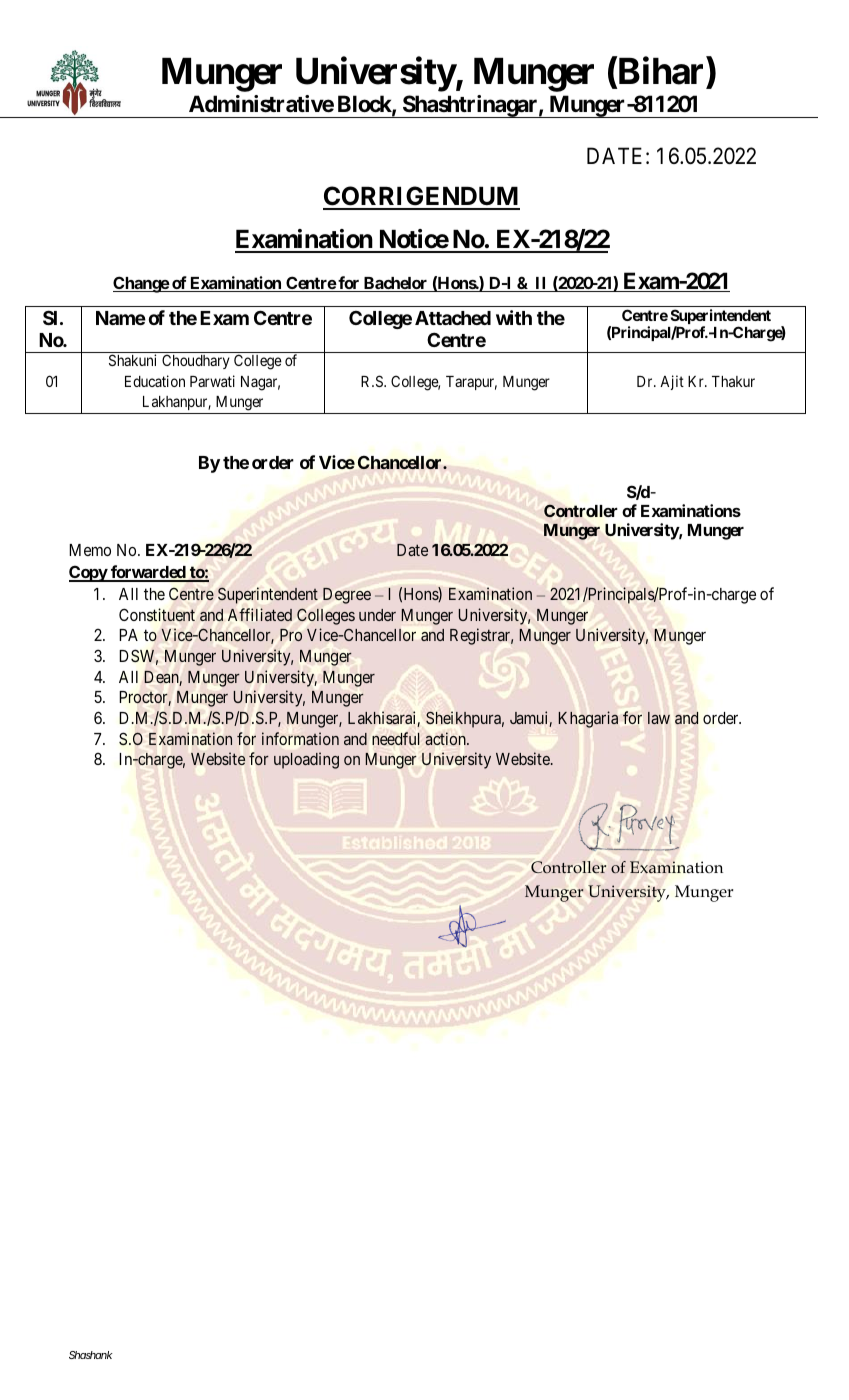 The height and width of the document is (1400, 849). I want to click on with, so click(514, 317).
